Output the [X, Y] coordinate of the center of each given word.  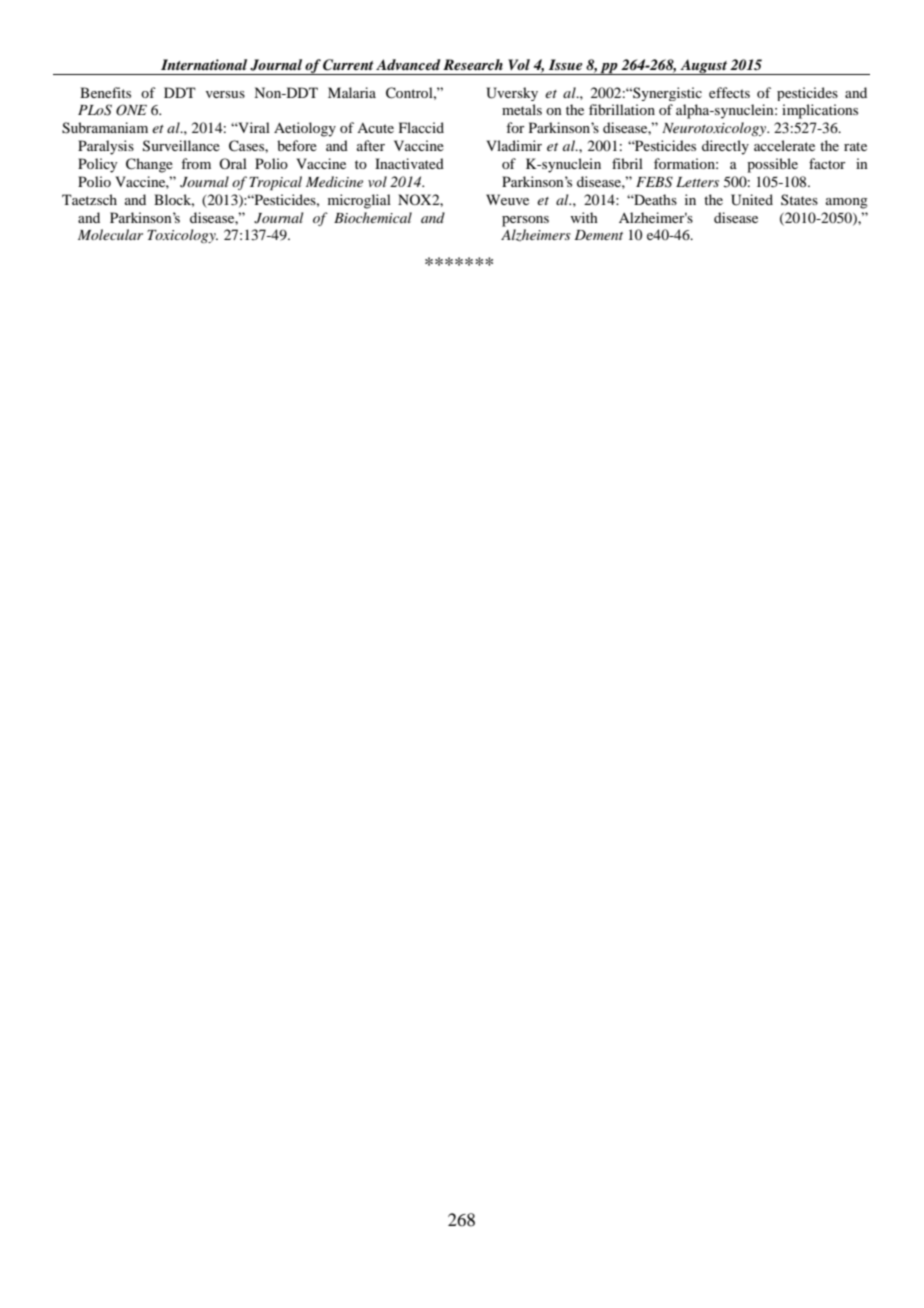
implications [820, 111]
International [204, 64]
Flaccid [421, 127]
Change [149, 165]
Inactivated [409, 163]
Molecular [110, 234]
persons [525, 221]
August [703, 67]
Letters [697, 182]
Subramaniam [105, 128]
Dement [598, 235]
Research [473, 64]
